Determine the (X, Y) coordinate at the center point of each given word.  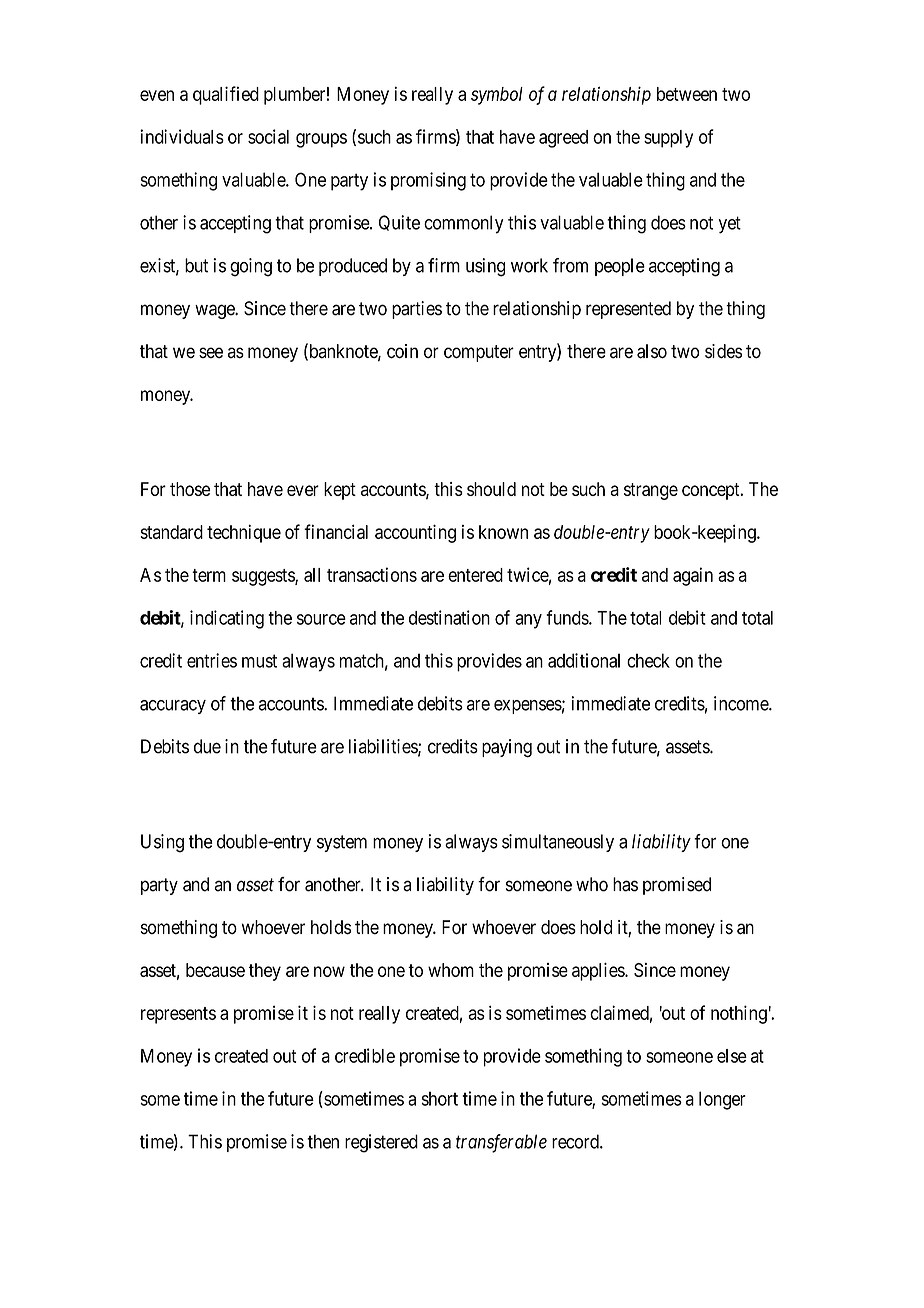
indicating (227, 619)
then (323, 1141)
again (693, 576)
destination (449, 617)
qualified (226, 95)
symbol (497, 96)
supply (668, 139)
